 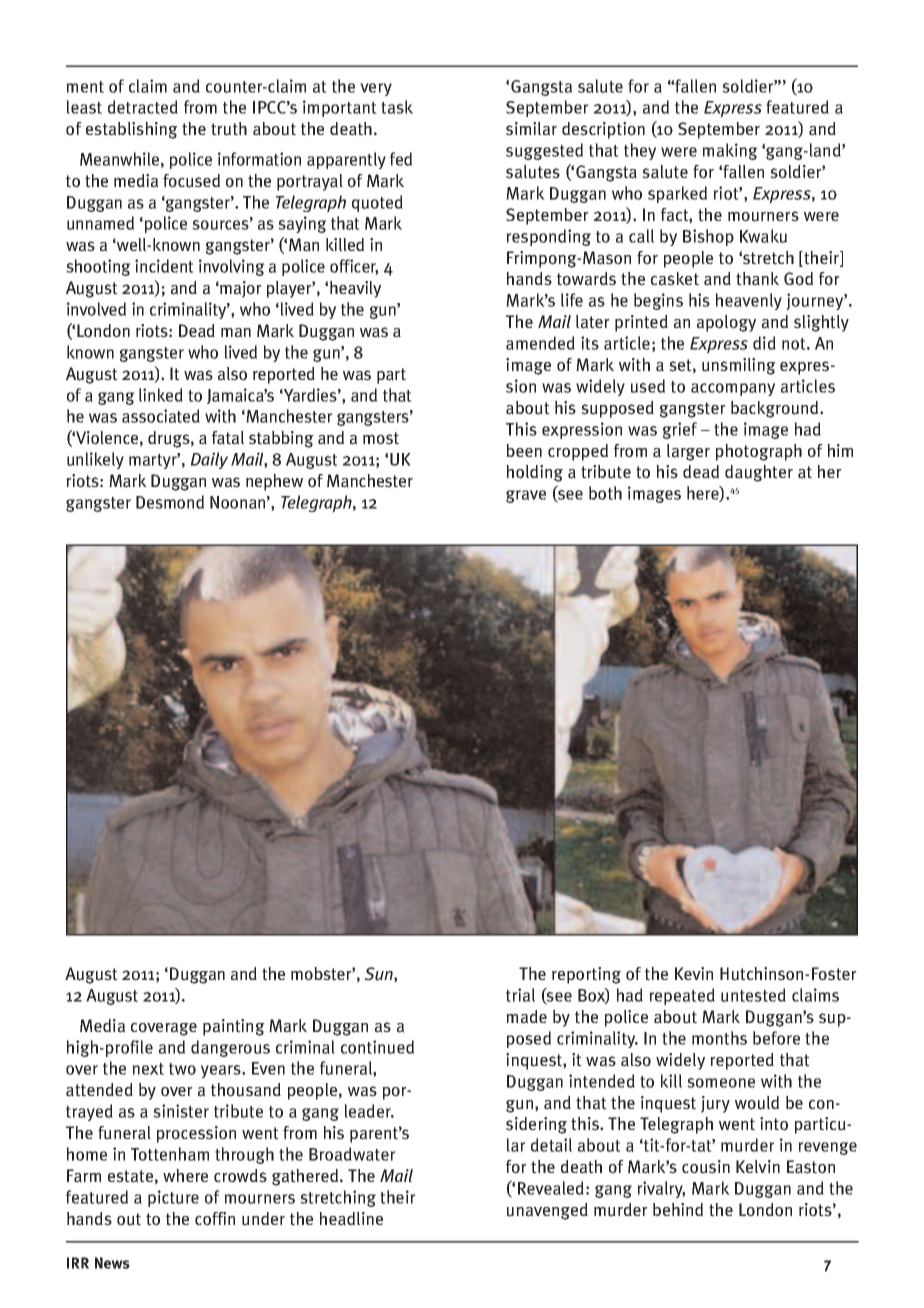 I want to click on behind, so click(x=678, y=1209).
